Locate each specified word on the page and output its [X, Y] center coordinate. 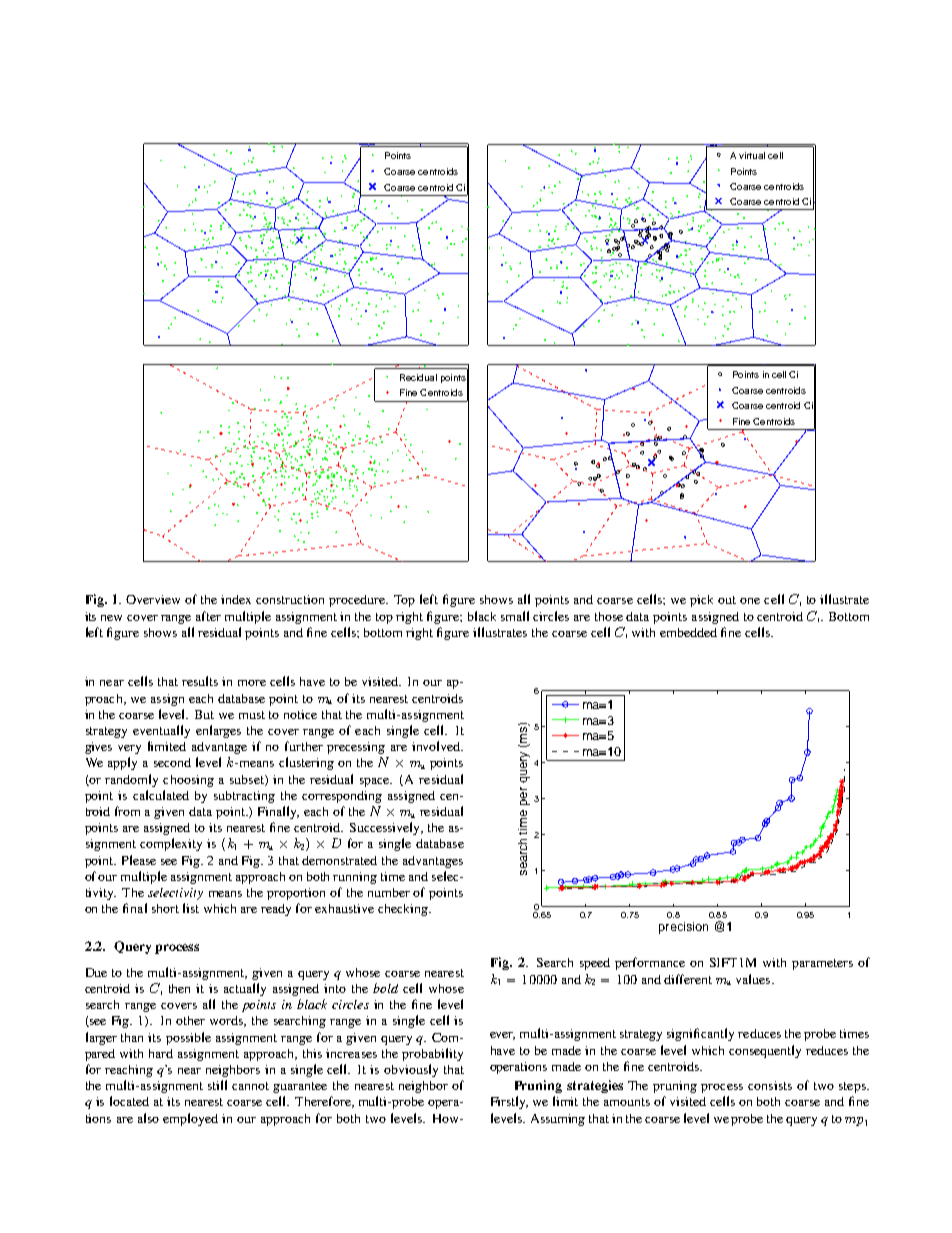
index [236, 599]
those [609, 616]
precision [683, 928]
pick [701, 601]
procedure [358, 601]
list [191, 908]
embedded [688, 632]
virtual [752, 155]
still [217, 1085]
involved [437, 746]
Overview [153, 599]
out [727, 600]
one [750, 601]
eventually [161, 731]
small [515, 616]
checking [404, 910]
